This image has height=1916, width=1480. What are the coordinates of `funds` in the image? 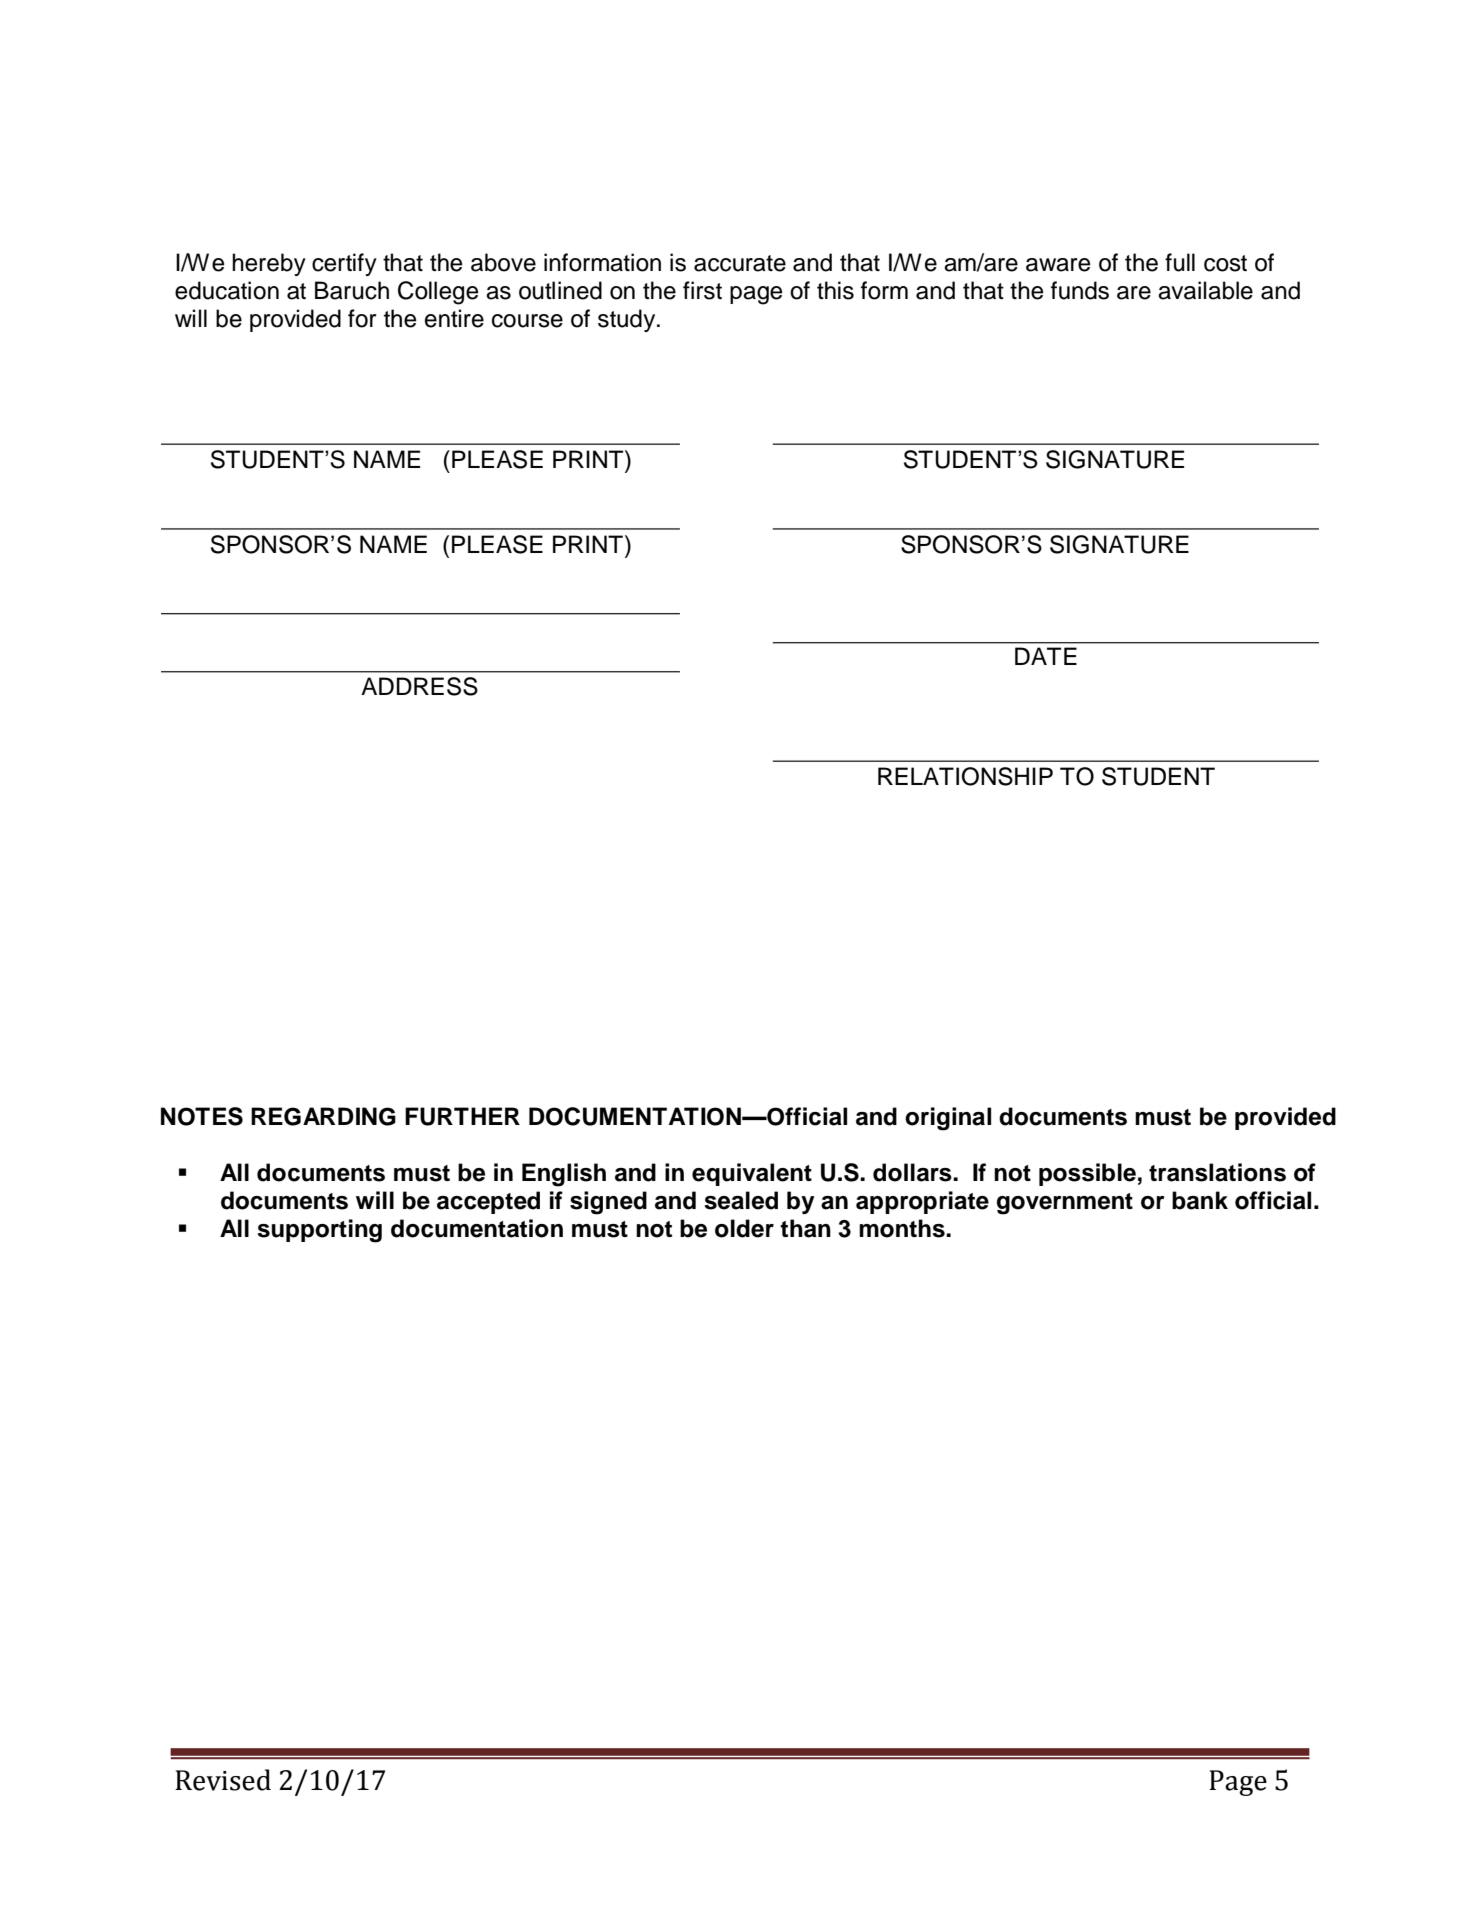 It's located at (1080, 290).
